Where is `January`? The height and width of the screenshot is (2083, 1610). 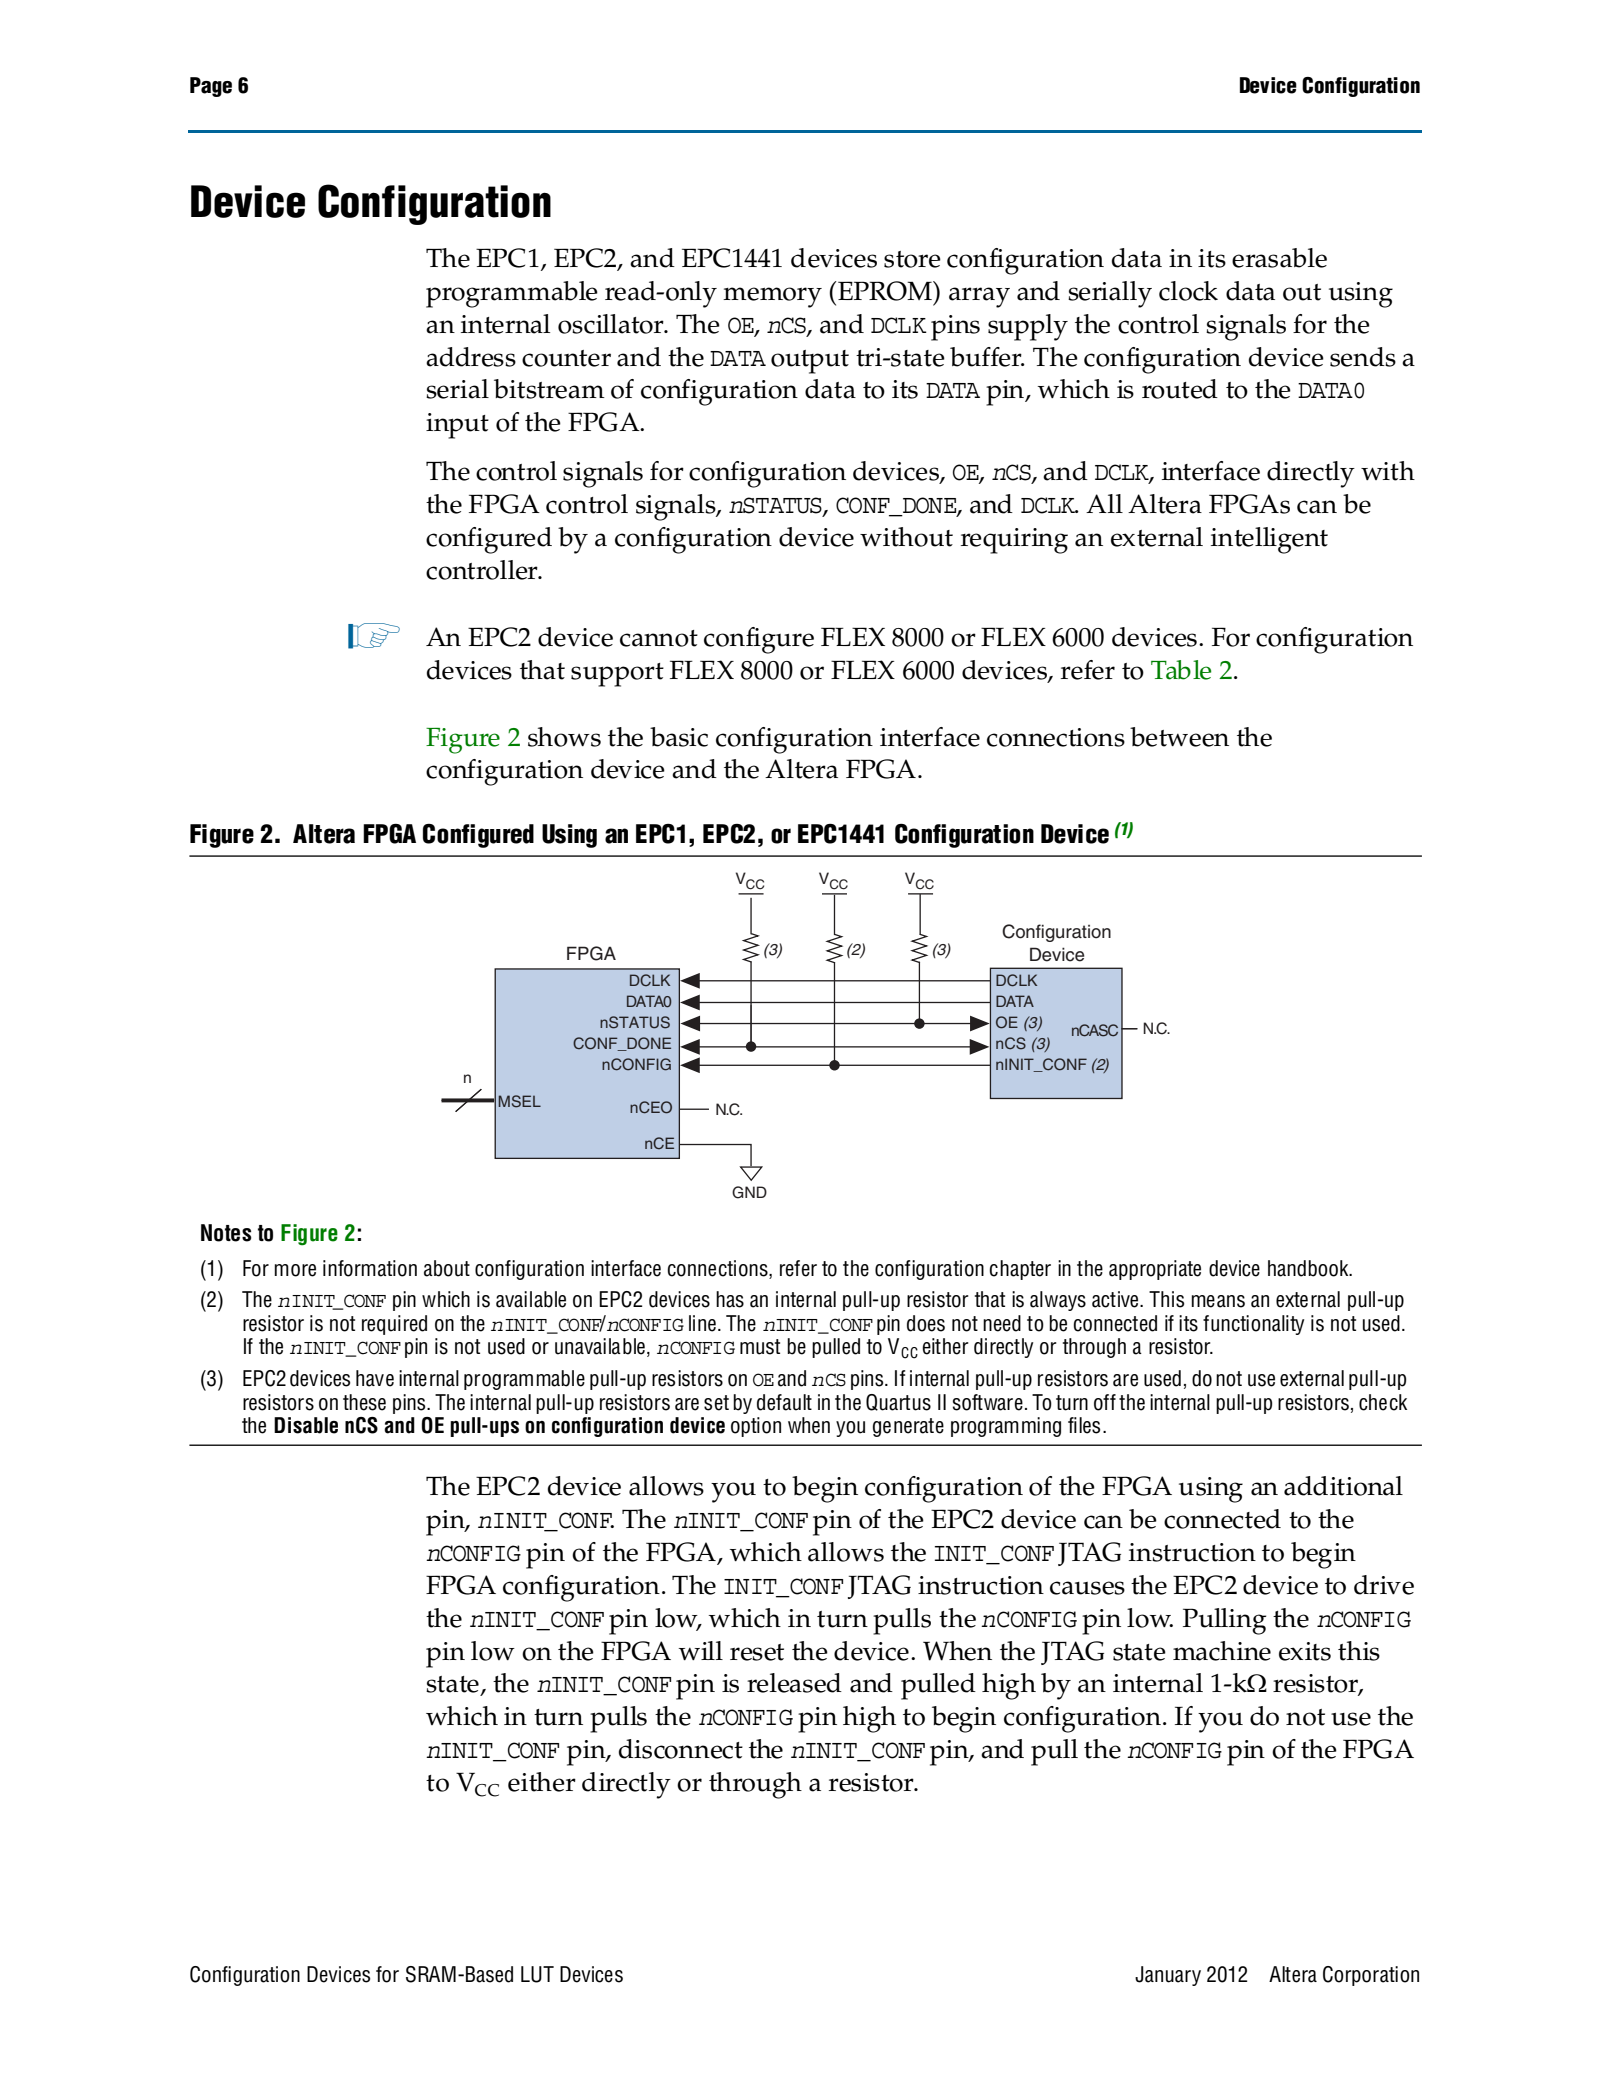
January is located at coordinates (1168, 1976).
